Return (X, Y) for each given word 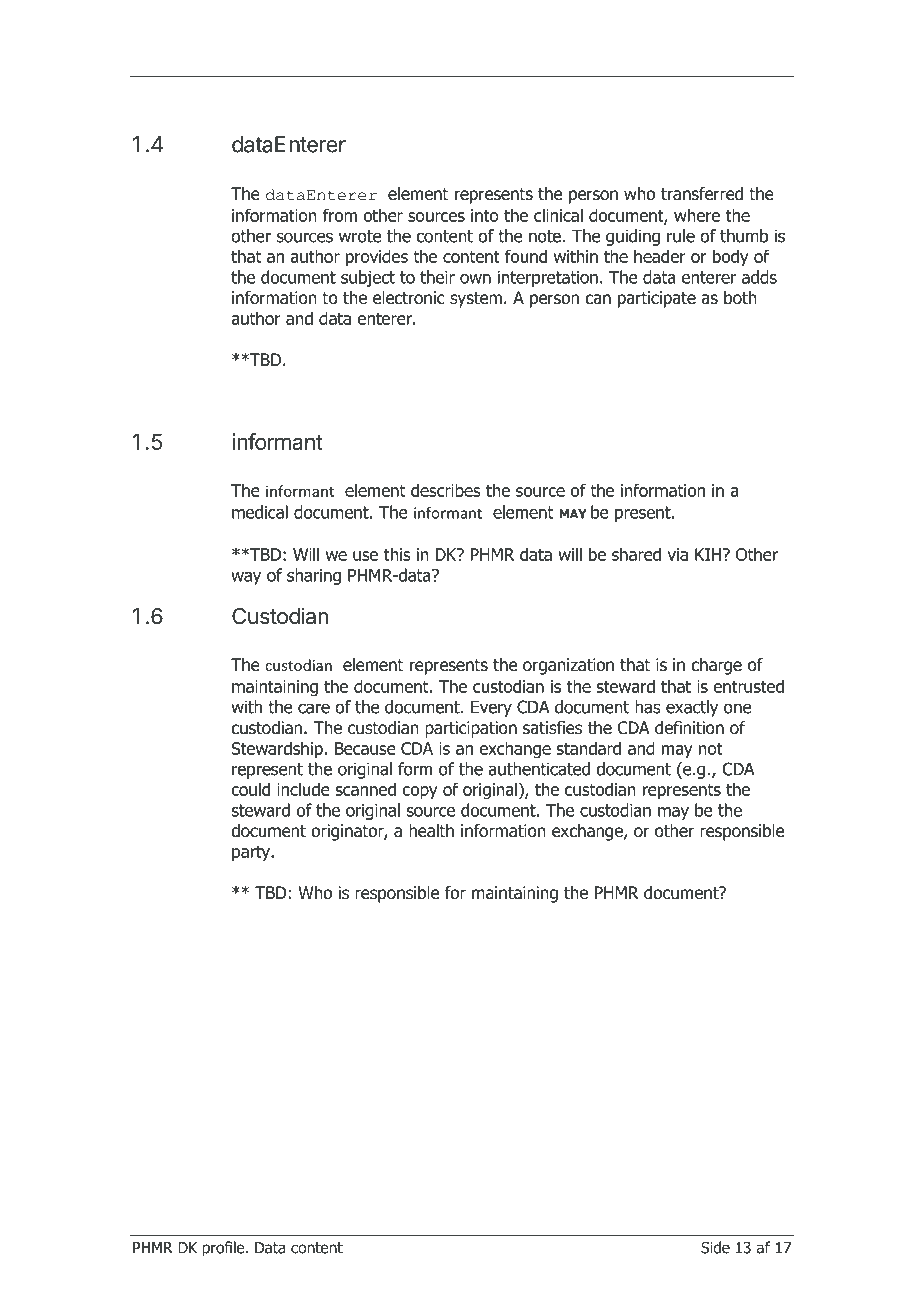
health (431, 831)
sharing (314, 576)
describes (446, 490)
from (340, 215)
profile (224, 1249)
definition (689, 728)
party (252, 853)
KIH (709, 554)
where (697, 215)
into (485, 215)
